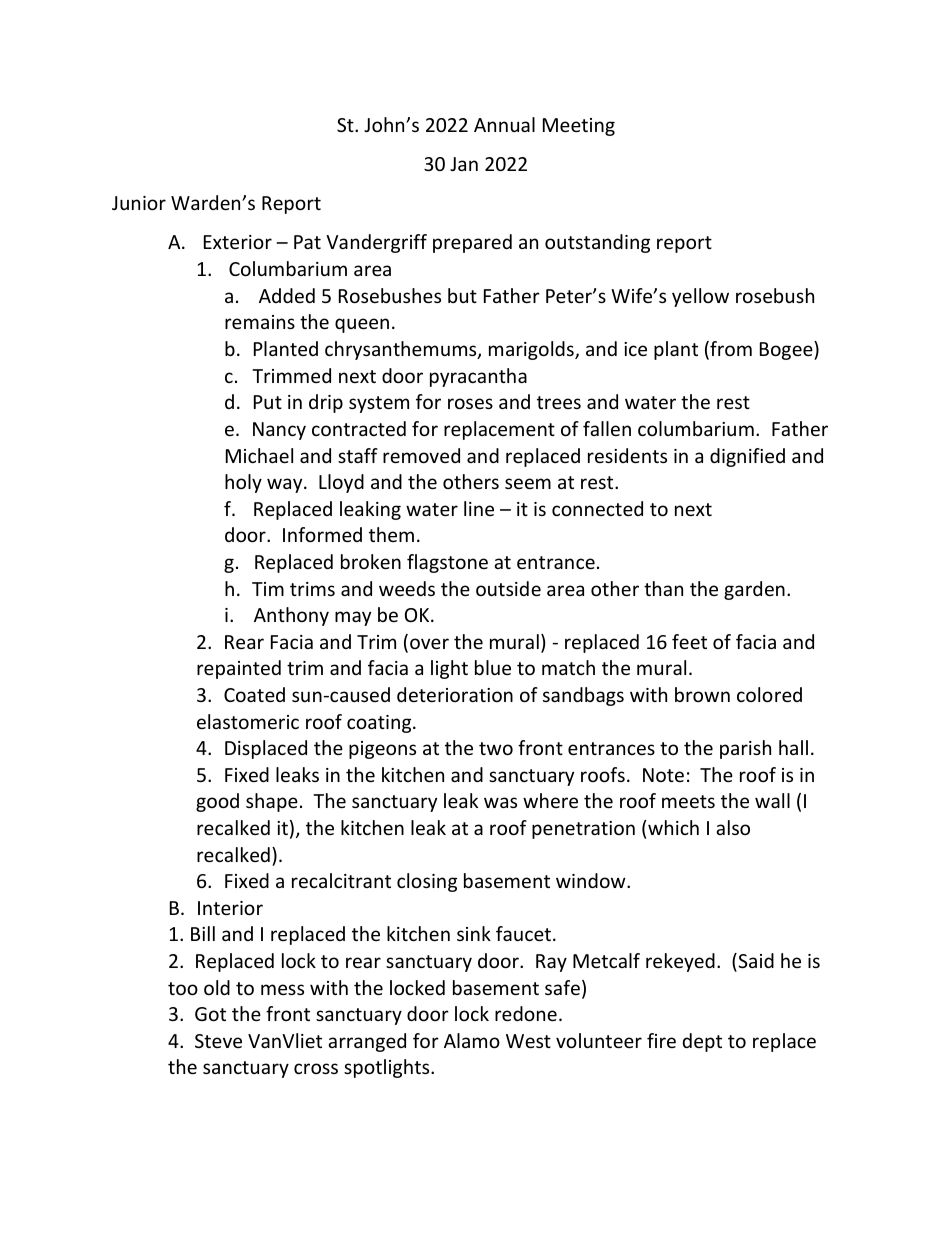 The image size is (952, 1233). Describe the element at coordinates (579, 127) in the document. I see `Meeting` at that location.
